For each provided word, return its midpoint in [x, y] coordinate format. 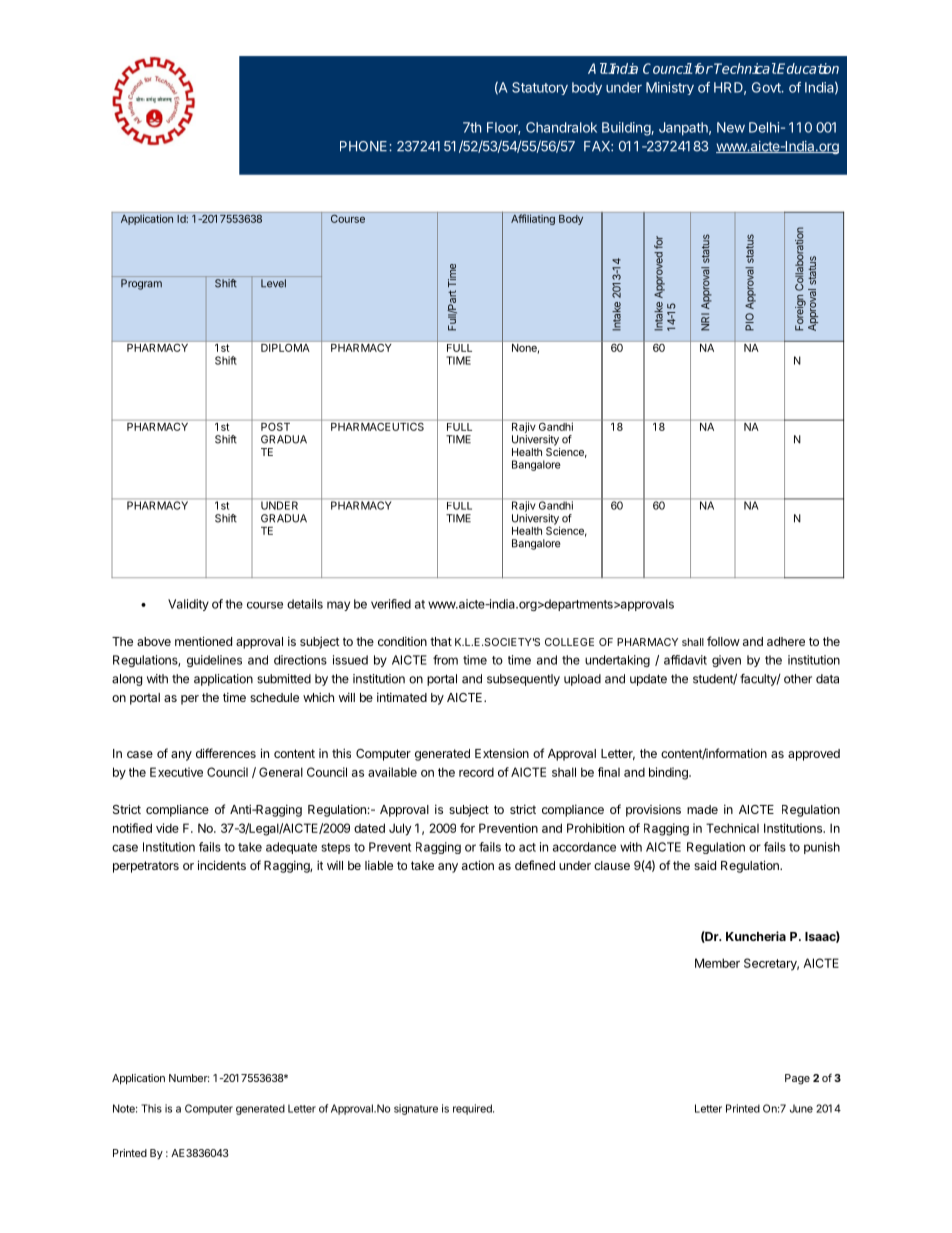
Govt [767, 87]
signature [416, 1109]
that [441, 641]
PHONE [365, 146]
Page [797, 1079]
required [473, 1109]
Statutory [540, 88]
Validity [188, 605]
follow [723, 641]
